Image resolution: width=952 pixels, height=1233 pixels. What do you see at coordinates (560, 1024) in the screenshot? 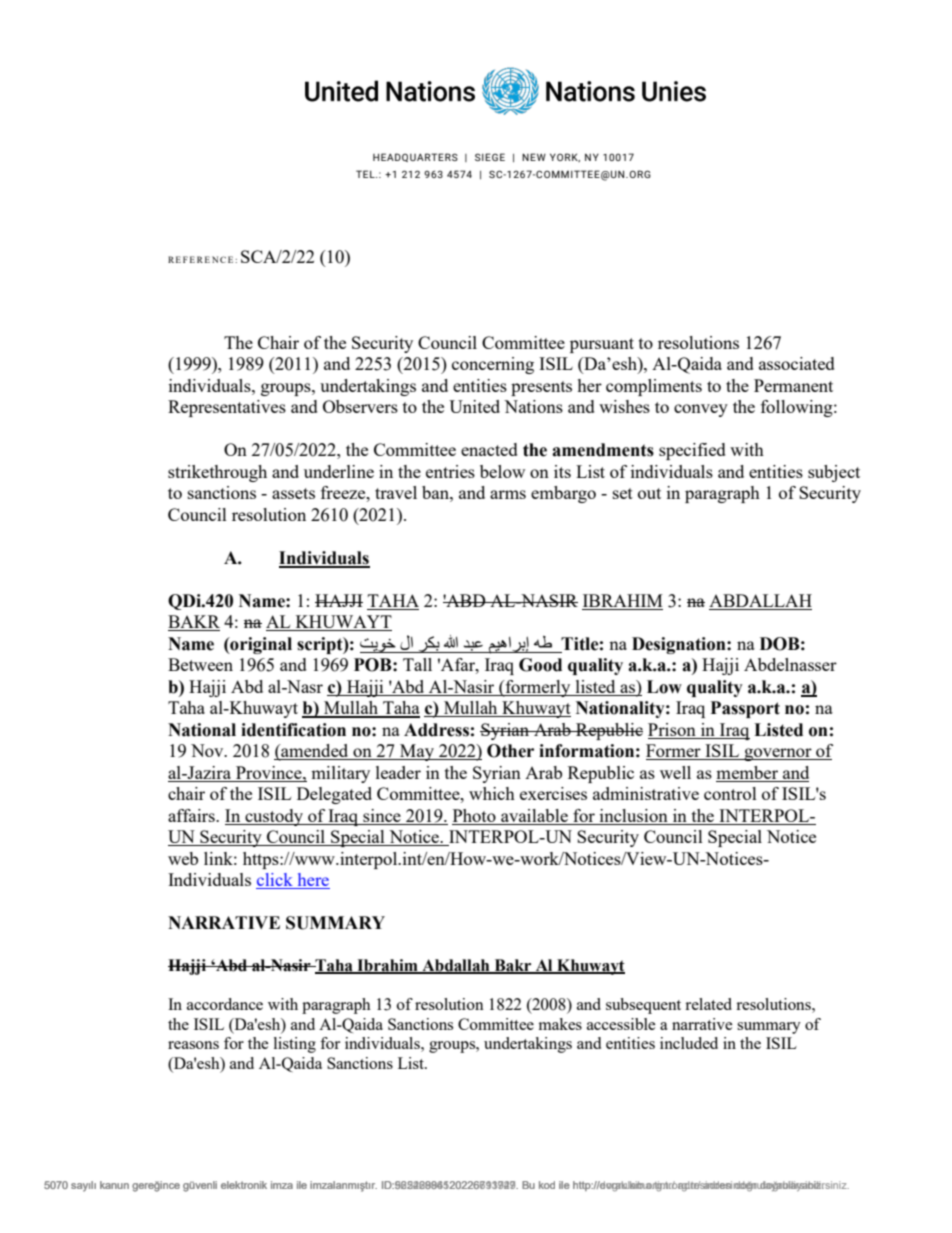
I see `makes` at bounding box center [560, 1024].
